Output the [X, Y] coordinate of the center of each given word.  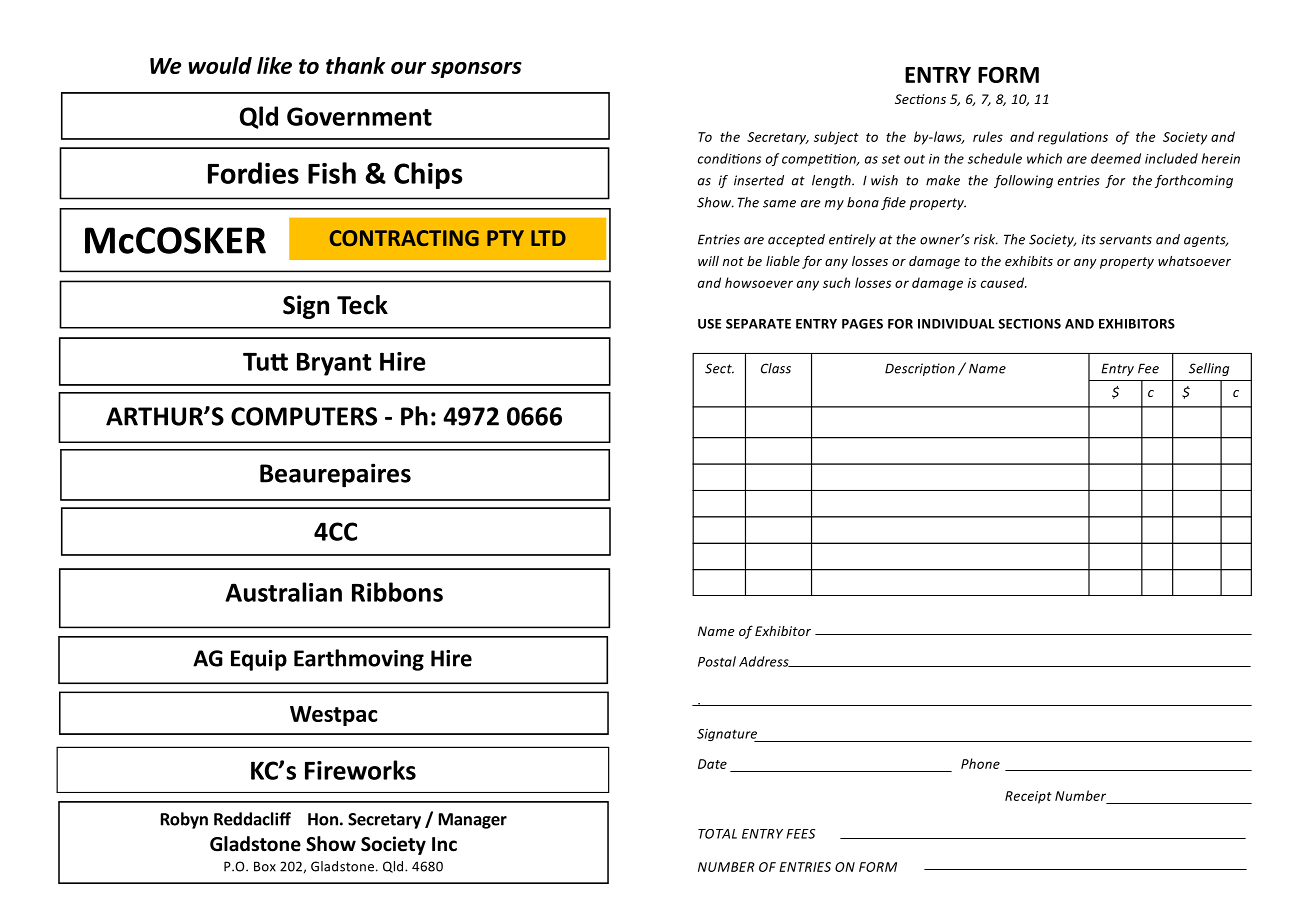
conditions [729, 158]
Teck [362, 305]
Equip [259, 660]
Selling [1209, 369]
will [708, 261]
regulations [1073, 138]
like [274, 65]
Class [776, 368]
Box [265, 866]
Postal [717, 661]
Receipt [1028, 797]
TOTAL [717, 834]
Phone [980, 763]
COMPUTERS [304, 416]
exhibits [1029, 261]
